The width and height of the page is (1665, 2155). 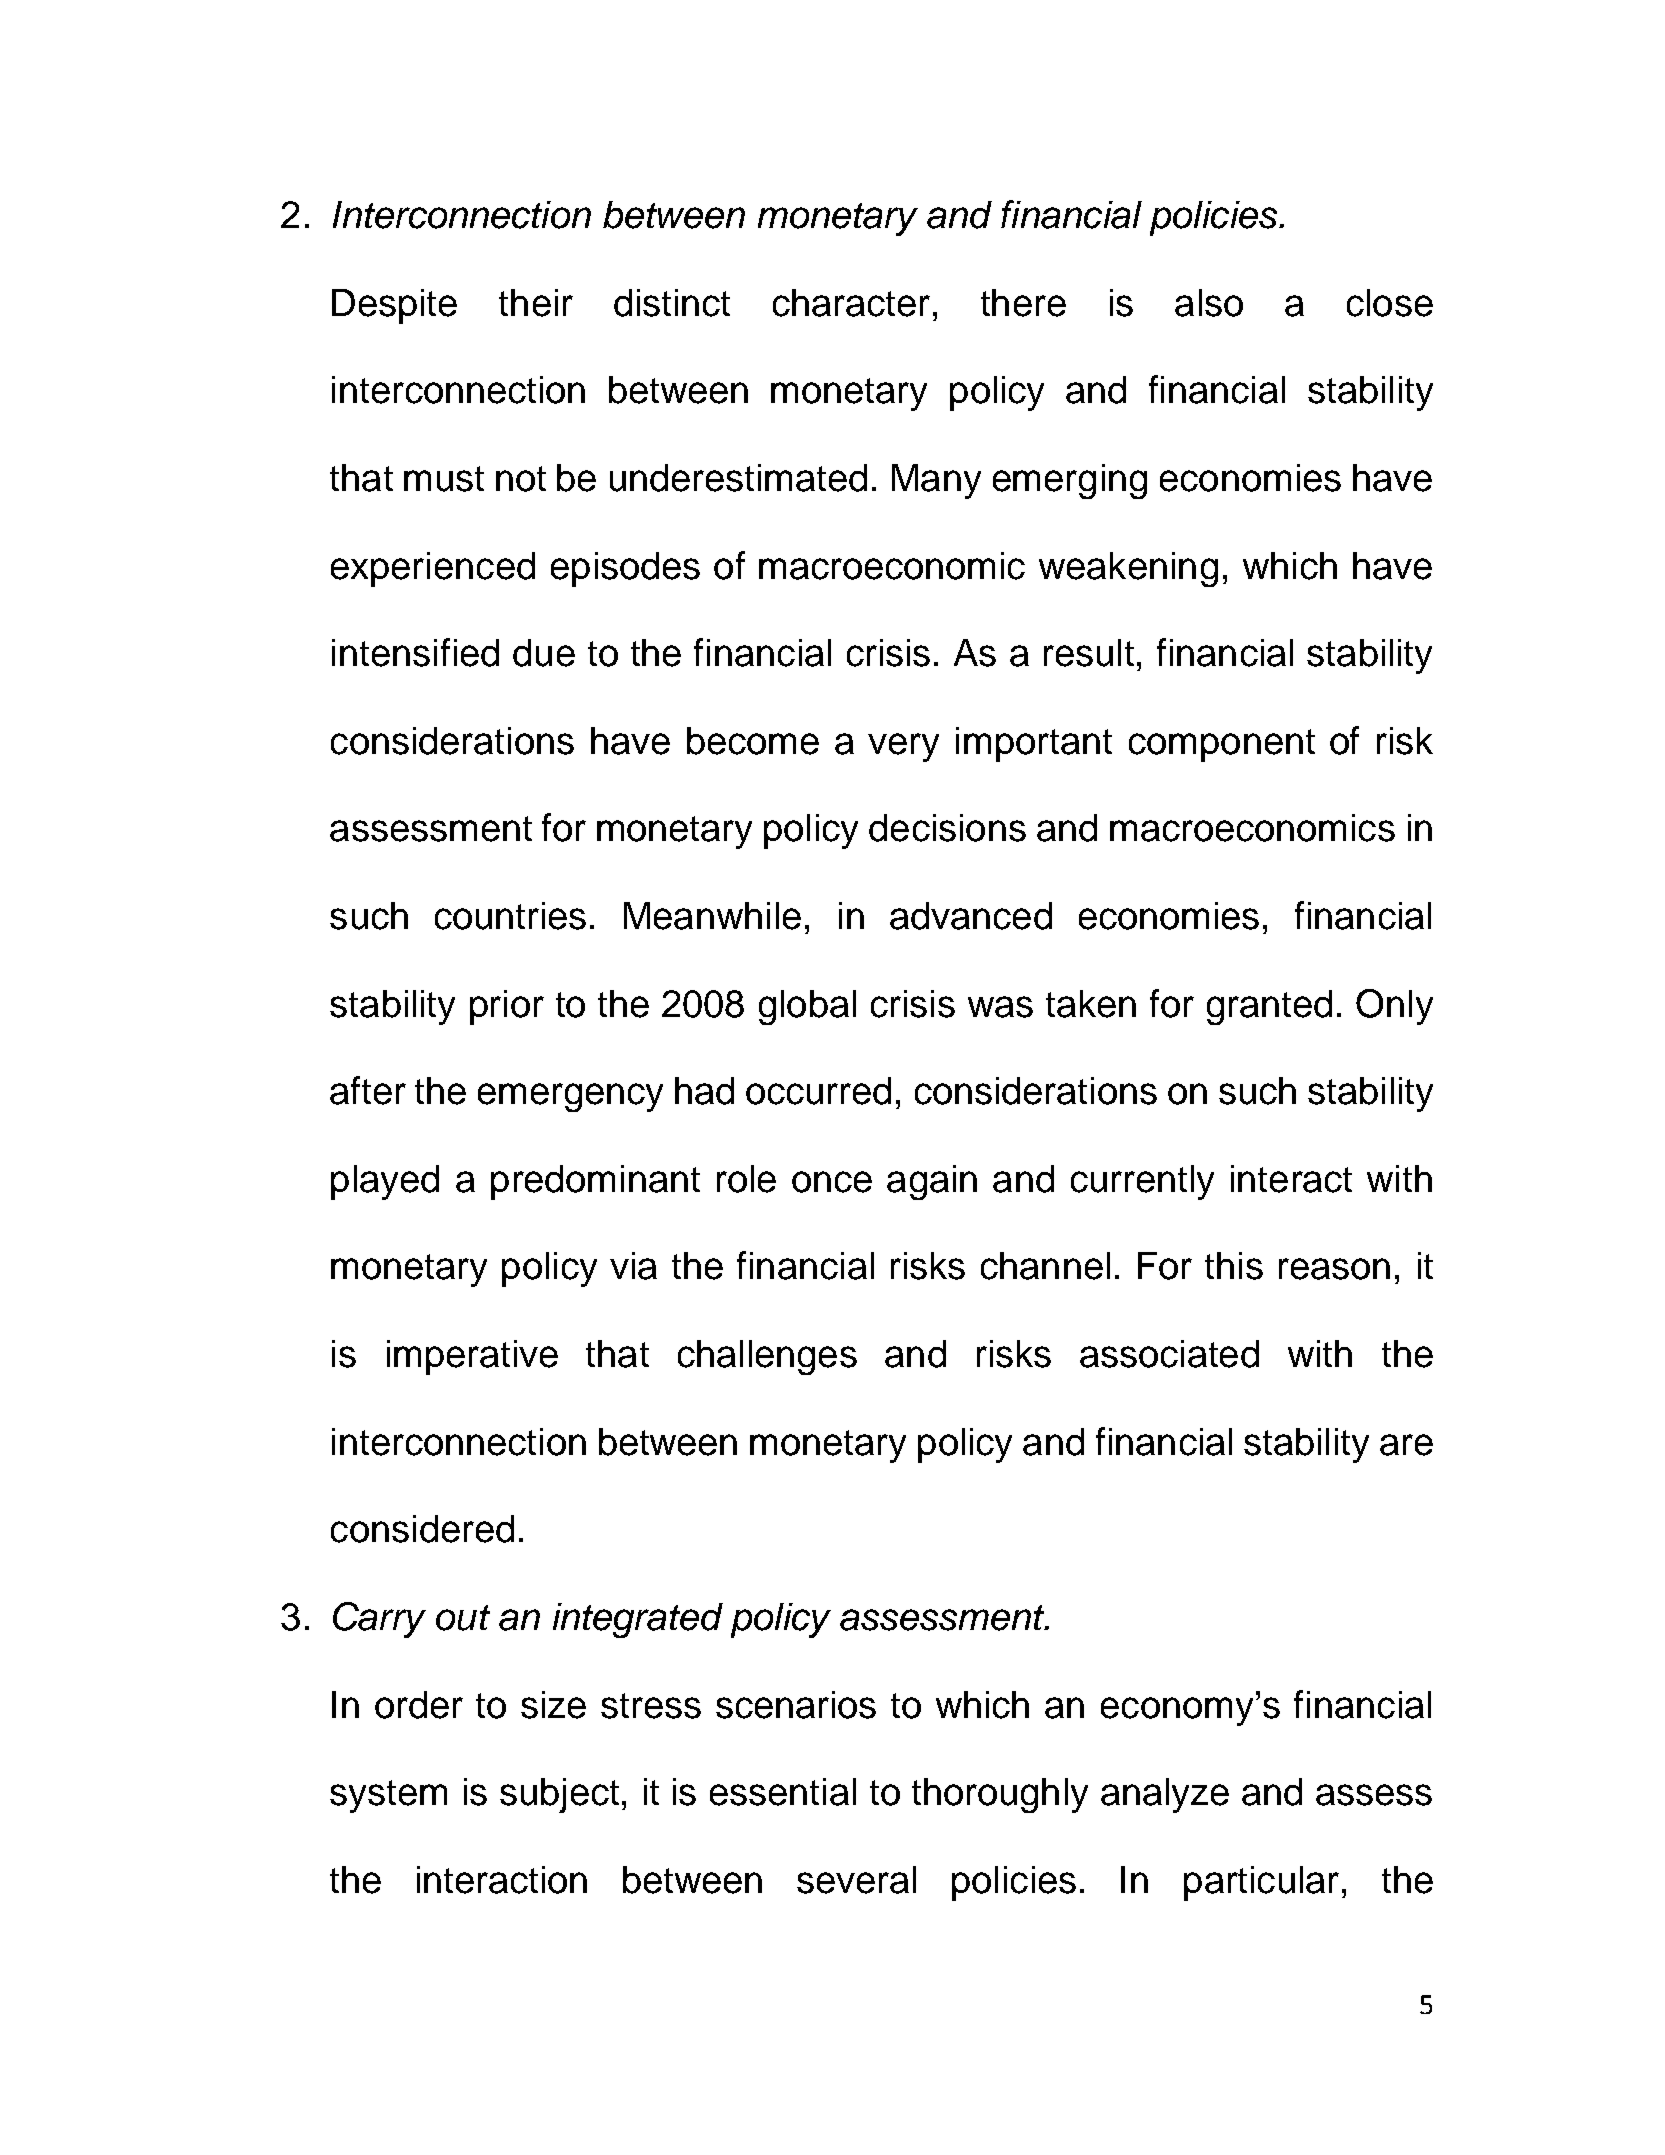 I want to click on reason, so click(x=1334, y=1269).
